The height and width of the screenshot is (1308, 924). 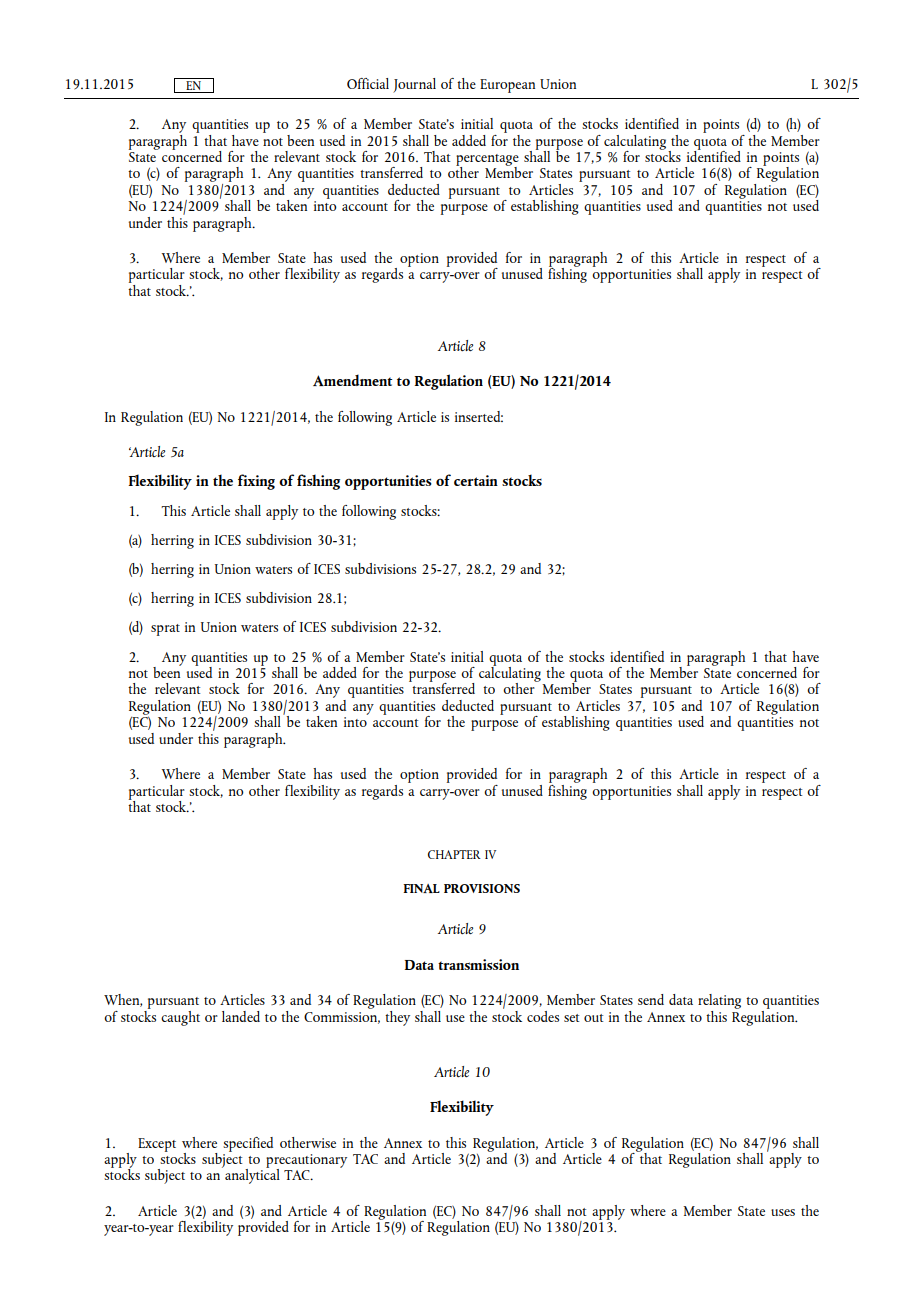 I want to click on CHAPTER, so click(x=454, y=854).
